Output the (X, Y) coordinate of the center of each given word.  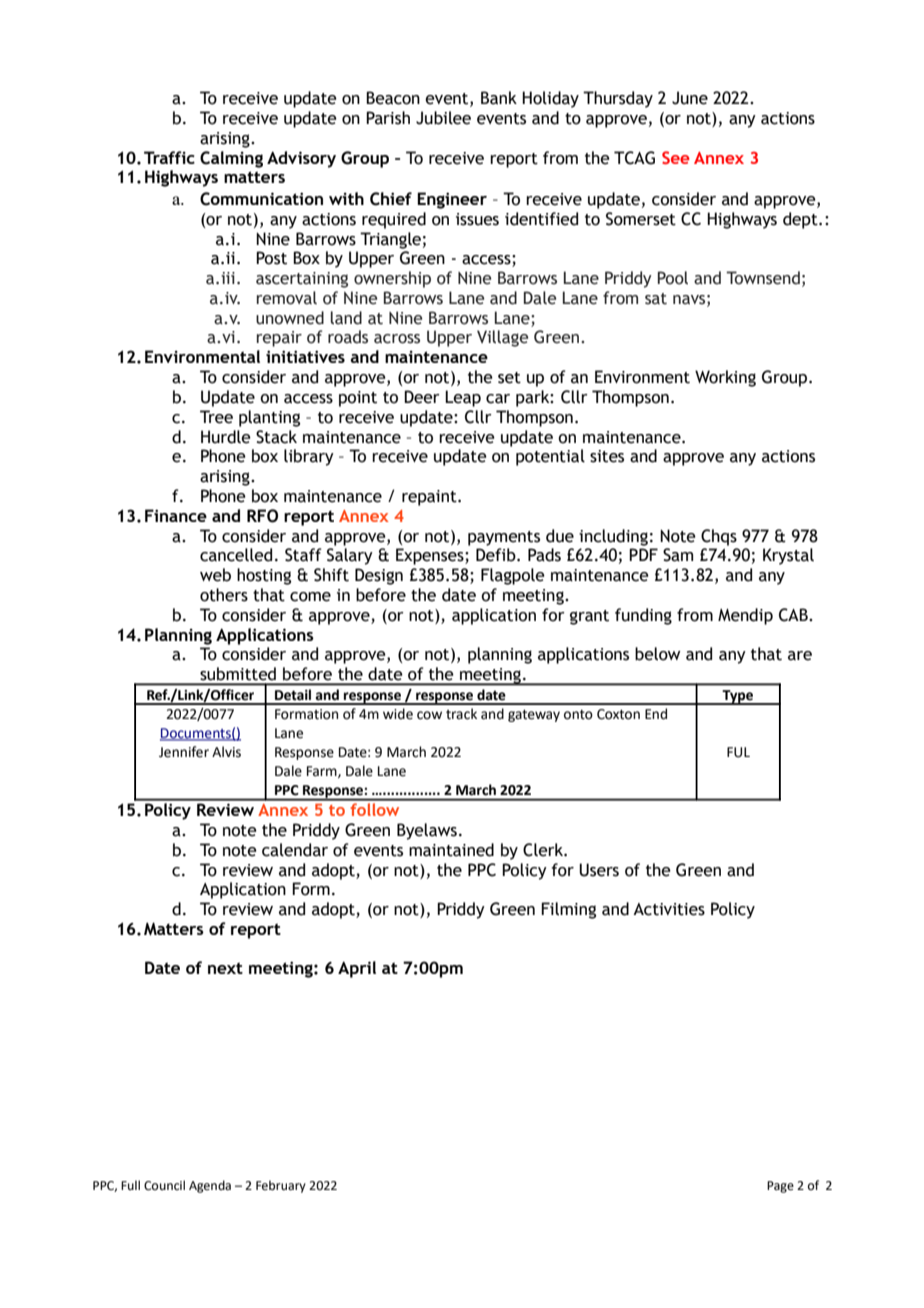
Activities (669, 909)
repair (279, 339)
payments (504, 538)
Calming (231, 159)
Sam (678, 555)
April (357, 969)
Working (725, 378)
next (225, 968)
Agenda (210, 1186)
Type (738, 697)
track (461, 714)
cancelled (236, 555)
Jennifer (184, 752)
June (690, 98)
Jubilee (443, 118)
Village (502, 338)
